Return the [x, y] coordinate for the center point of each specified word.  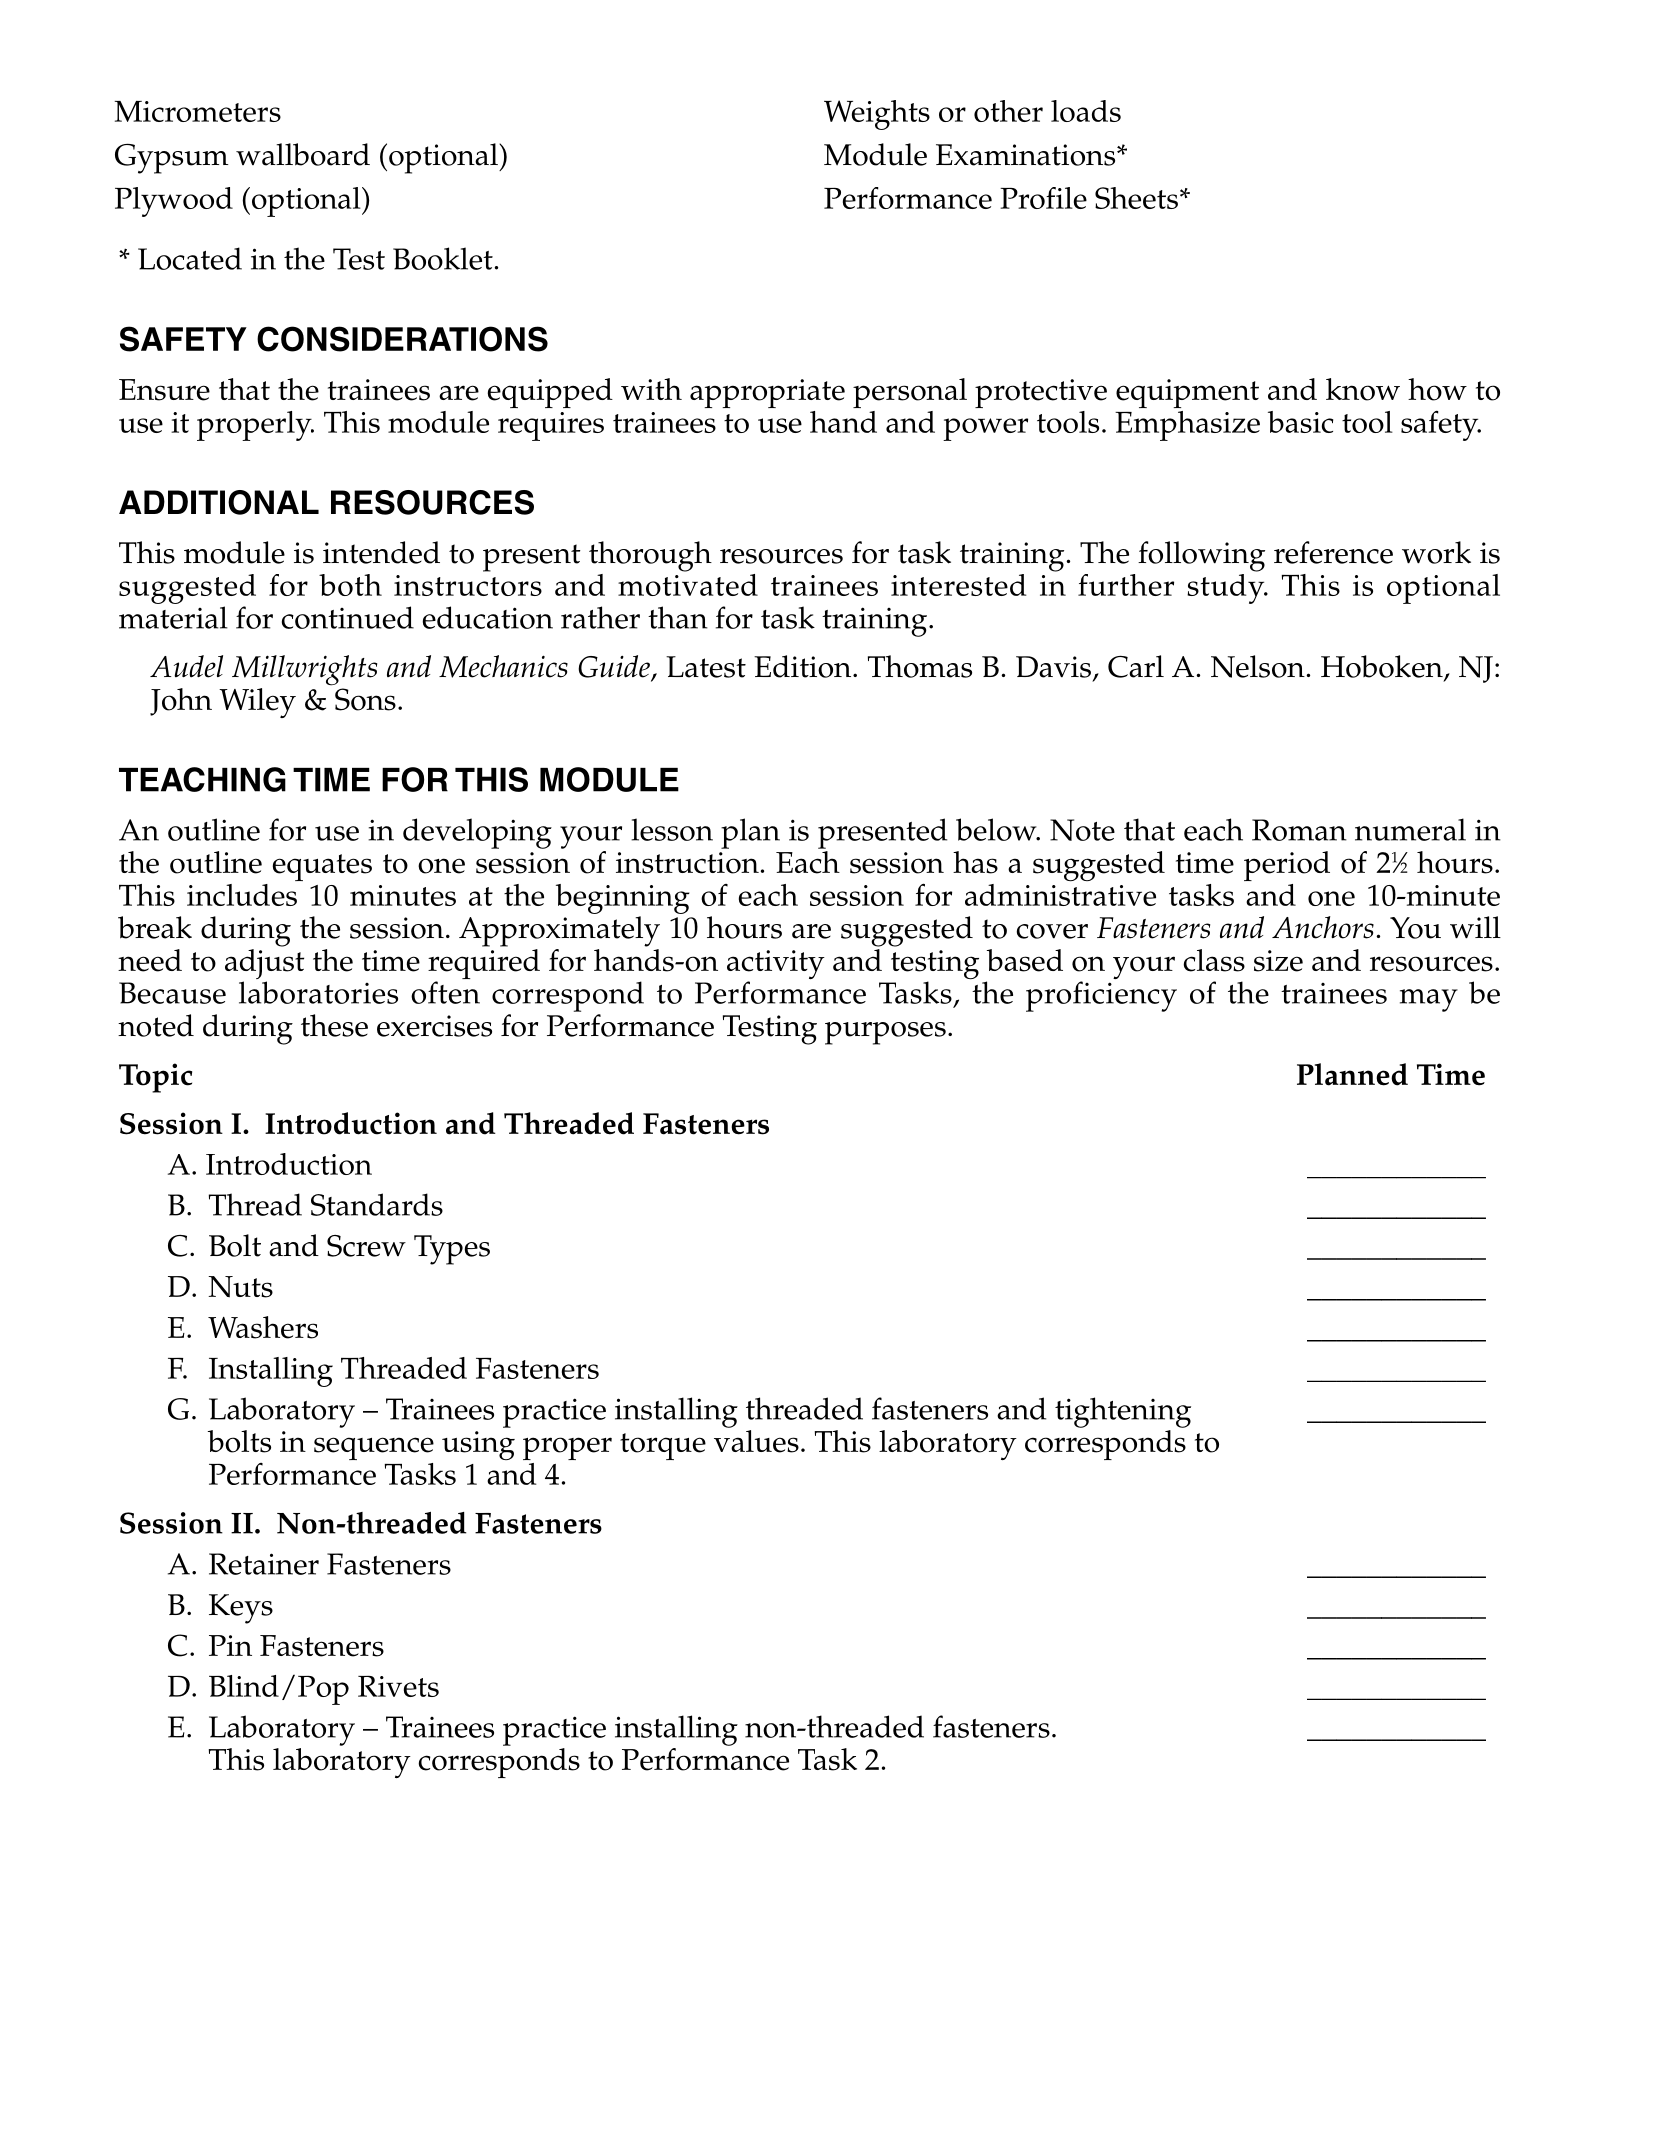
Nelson [1259, 666]
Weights [877, 115]
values [756, 1441]
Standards [377, 1204]
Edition [804, 666]
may [1429, 1000]
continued [348, 617]
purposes [885, 1033]
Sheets [1136, 198]
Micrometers [198, 111]
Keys [241, 1609]
